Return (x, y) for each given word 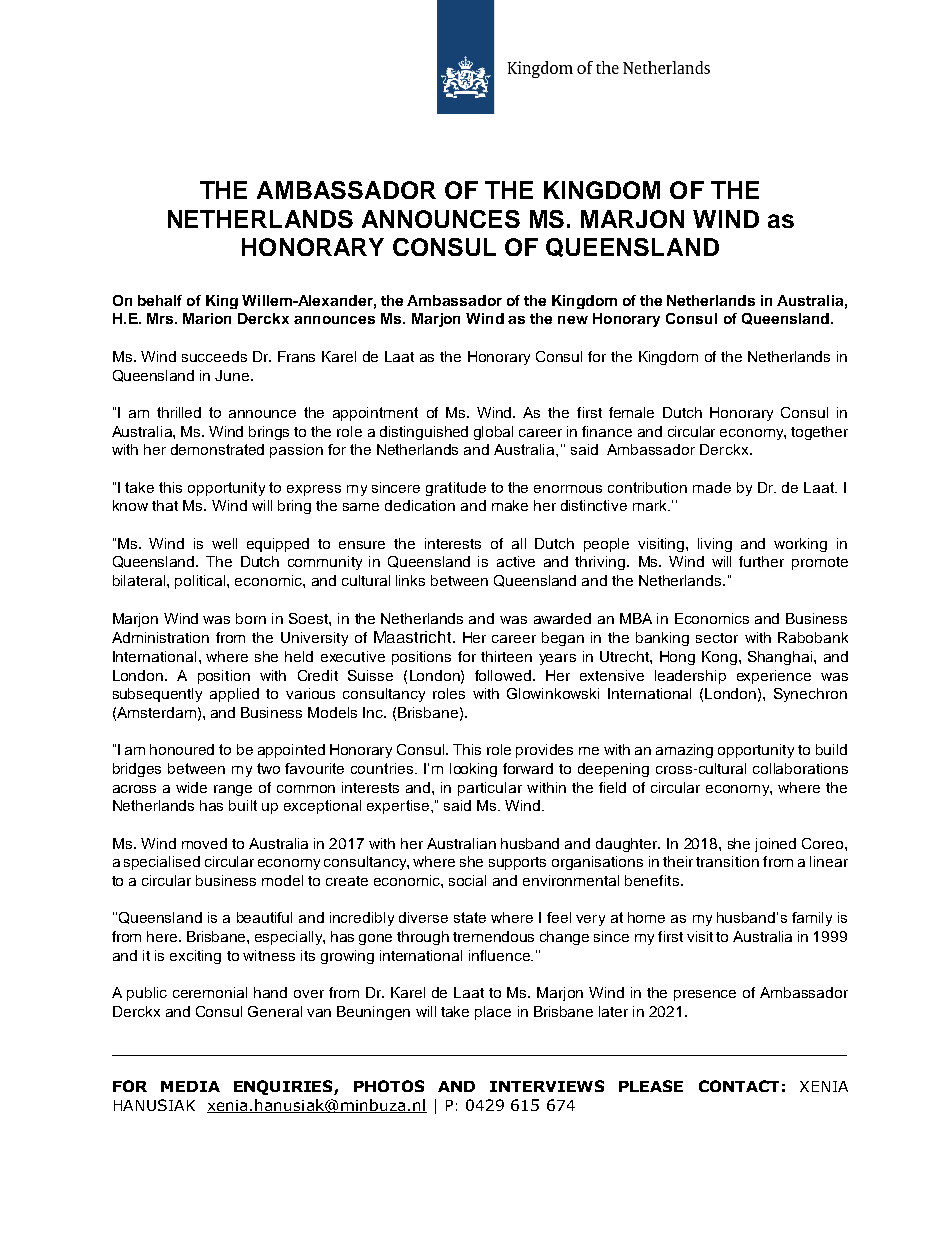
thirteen (506, 656)
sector (717, 638)
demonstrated (217, 449)
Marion (207, 318)
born (251, 618)
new (573, 320)
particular (490, 789)
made (712, 487)
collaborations (800, 768)
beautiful (264, 917)
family (812, 919)
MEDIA (190, 1086)
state (470, 917)
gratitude (456, 489)
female (631, 412)
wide (191, 787)
